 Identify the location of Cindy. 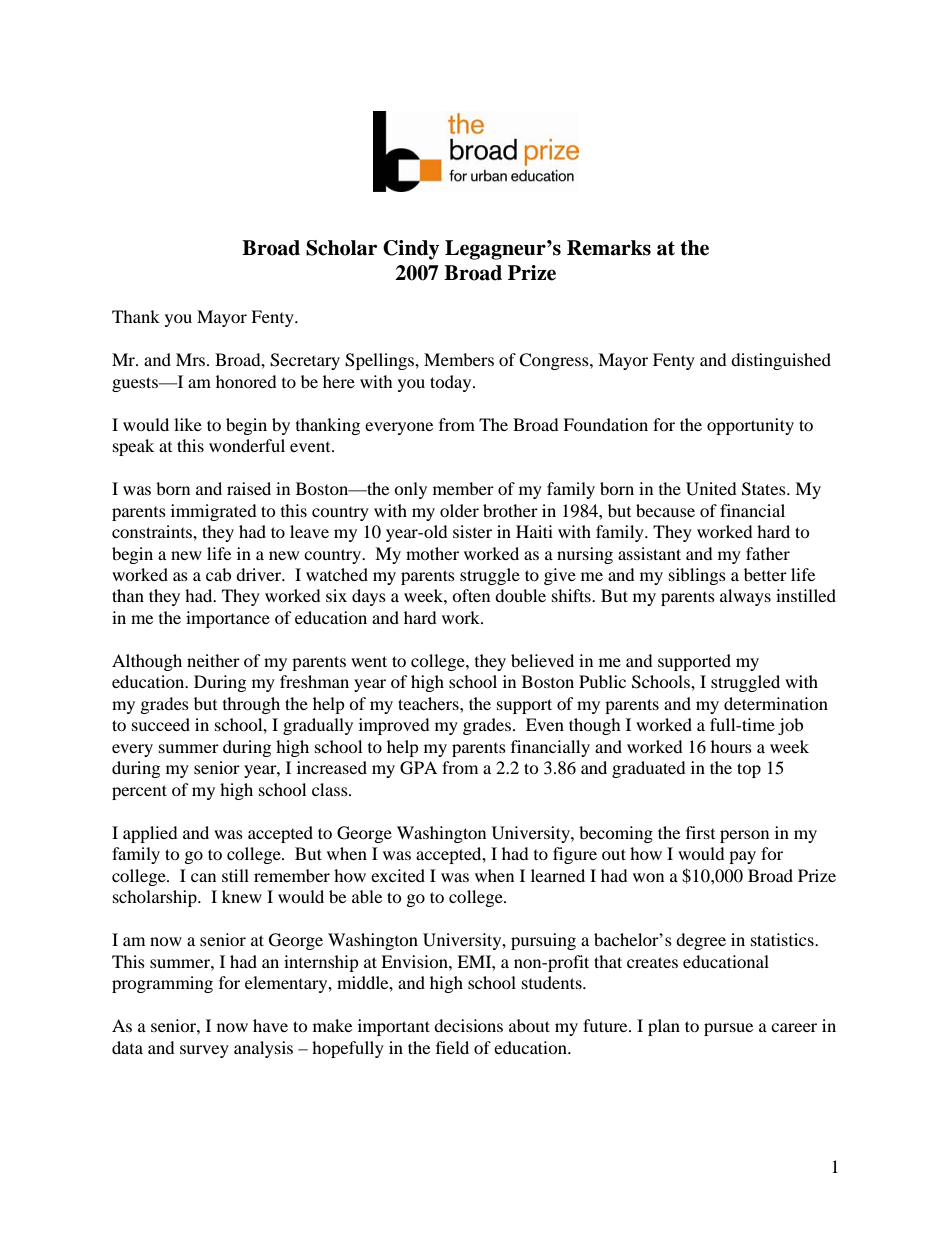
(411, 250).
